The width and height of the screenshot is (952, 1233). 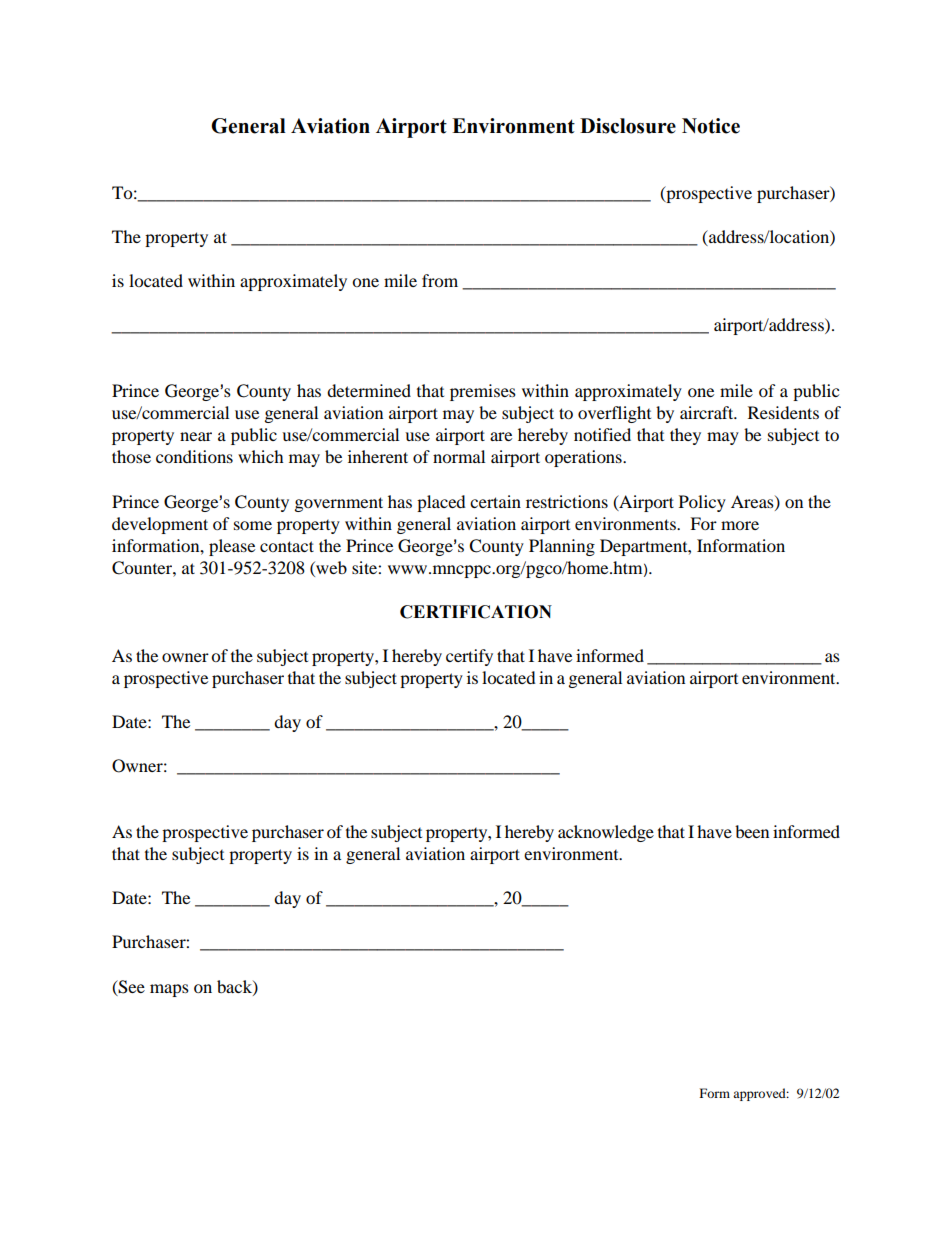 I want to click on more, so click(x=740, y=525).
